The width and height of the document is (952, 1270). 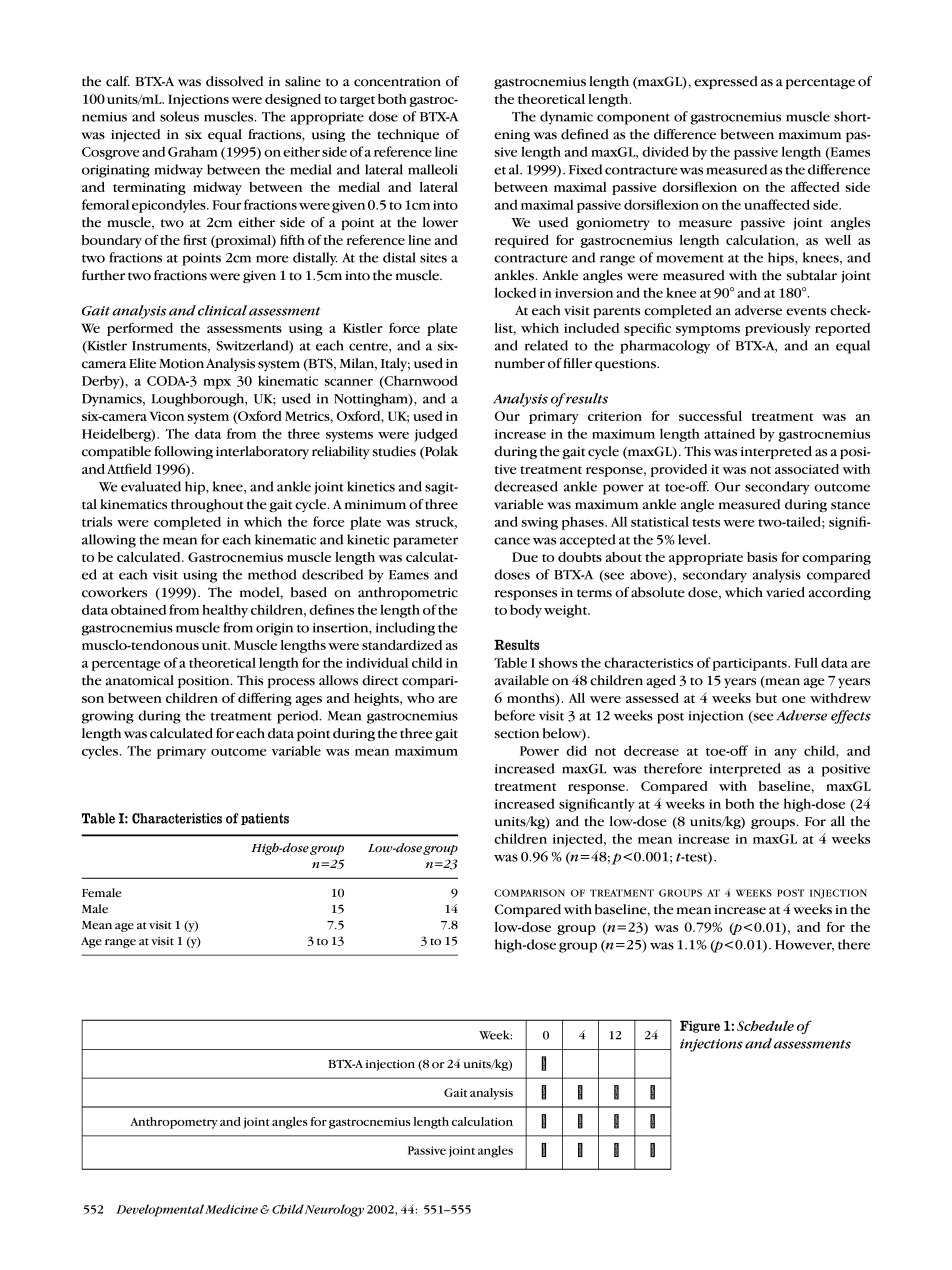 I want to click on healthy, so click(x=225, y=611).
